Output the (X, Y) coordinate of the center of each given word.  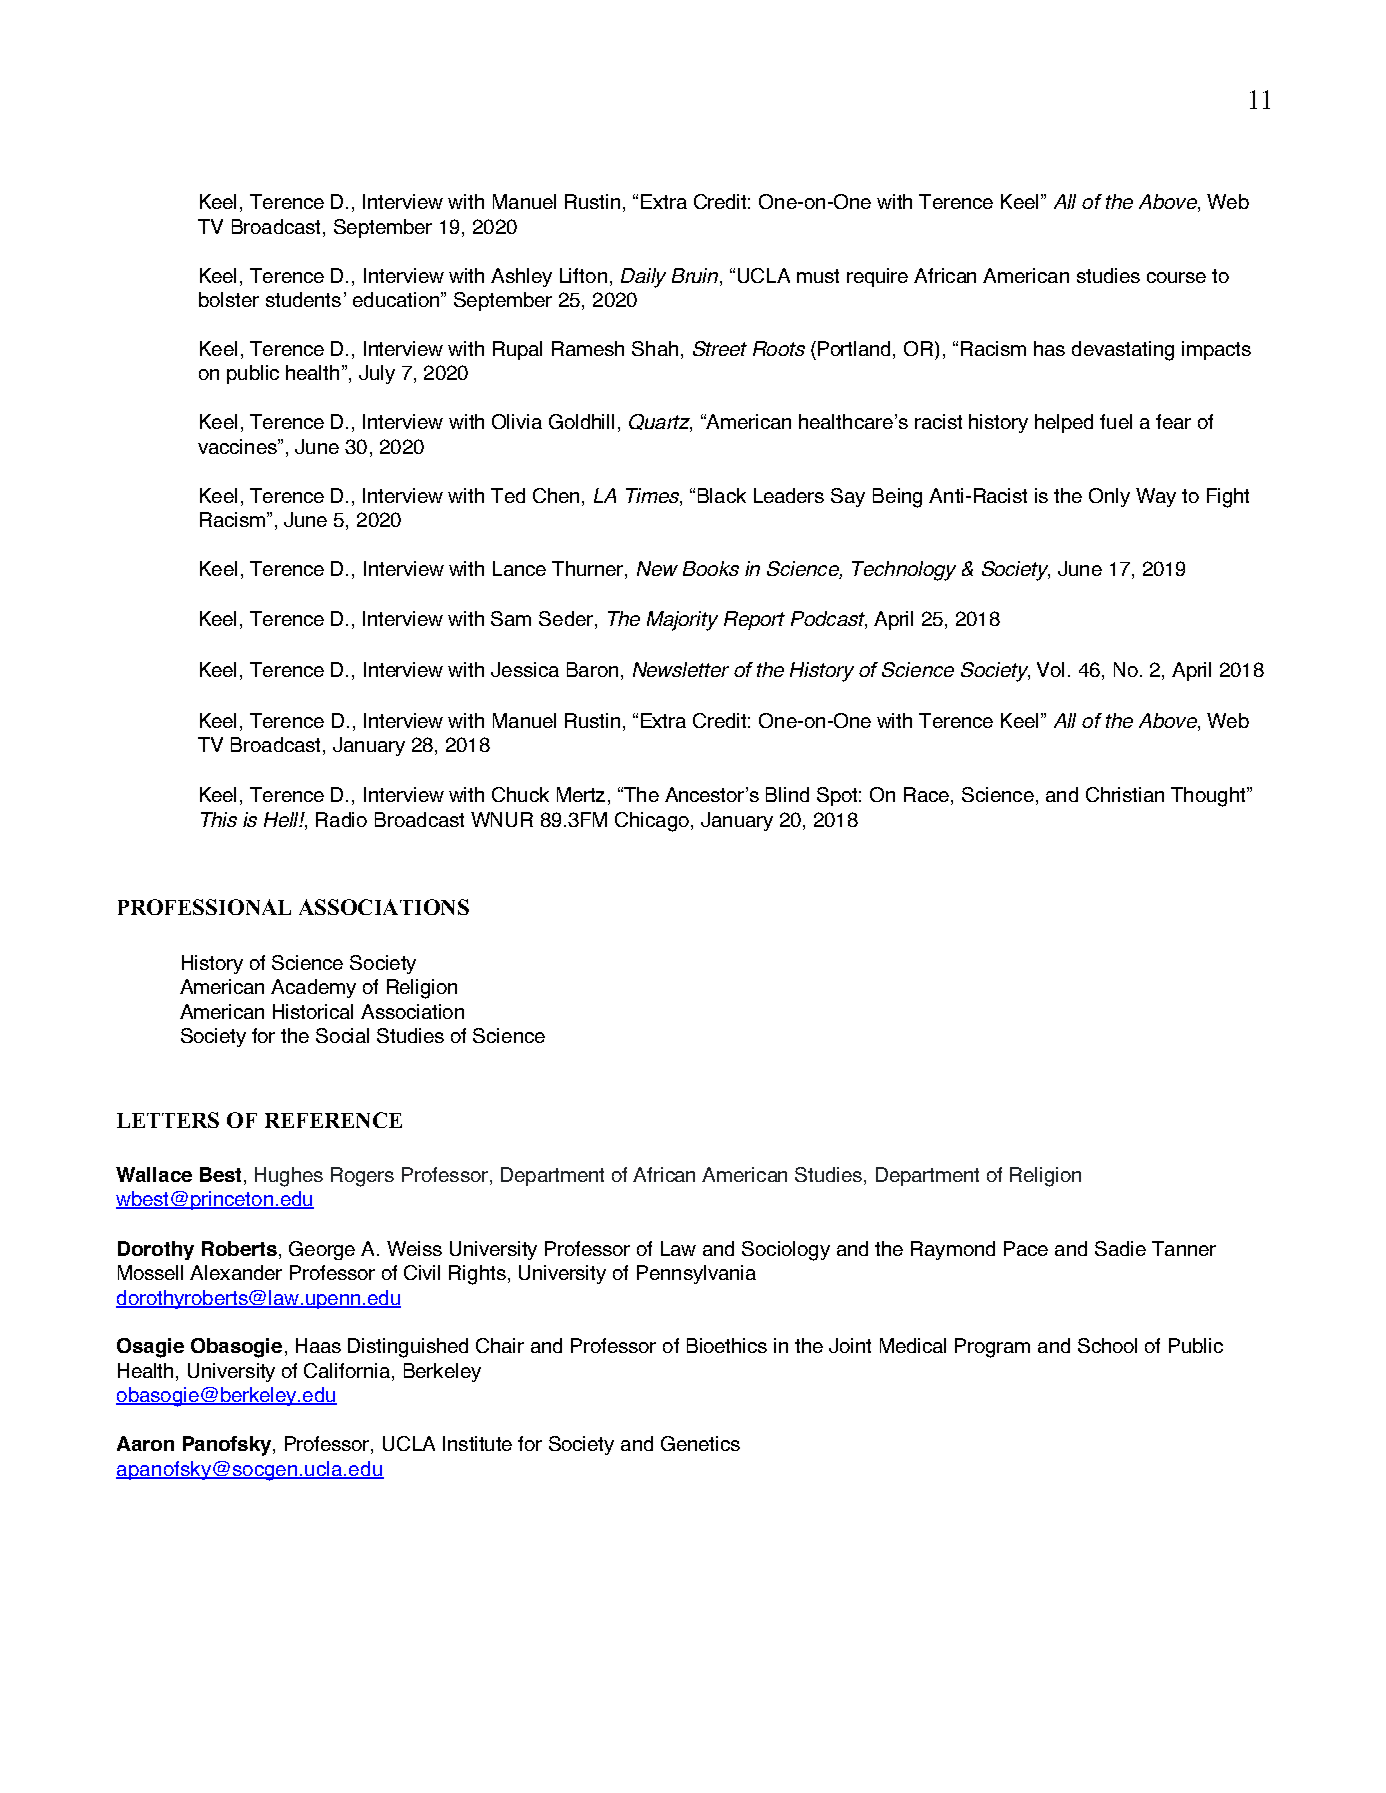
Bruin (696, 275)
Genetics (700, 1443)
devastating (1123, 351)
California (348, 1372)
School (1107, 1345)
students (303, 299)
